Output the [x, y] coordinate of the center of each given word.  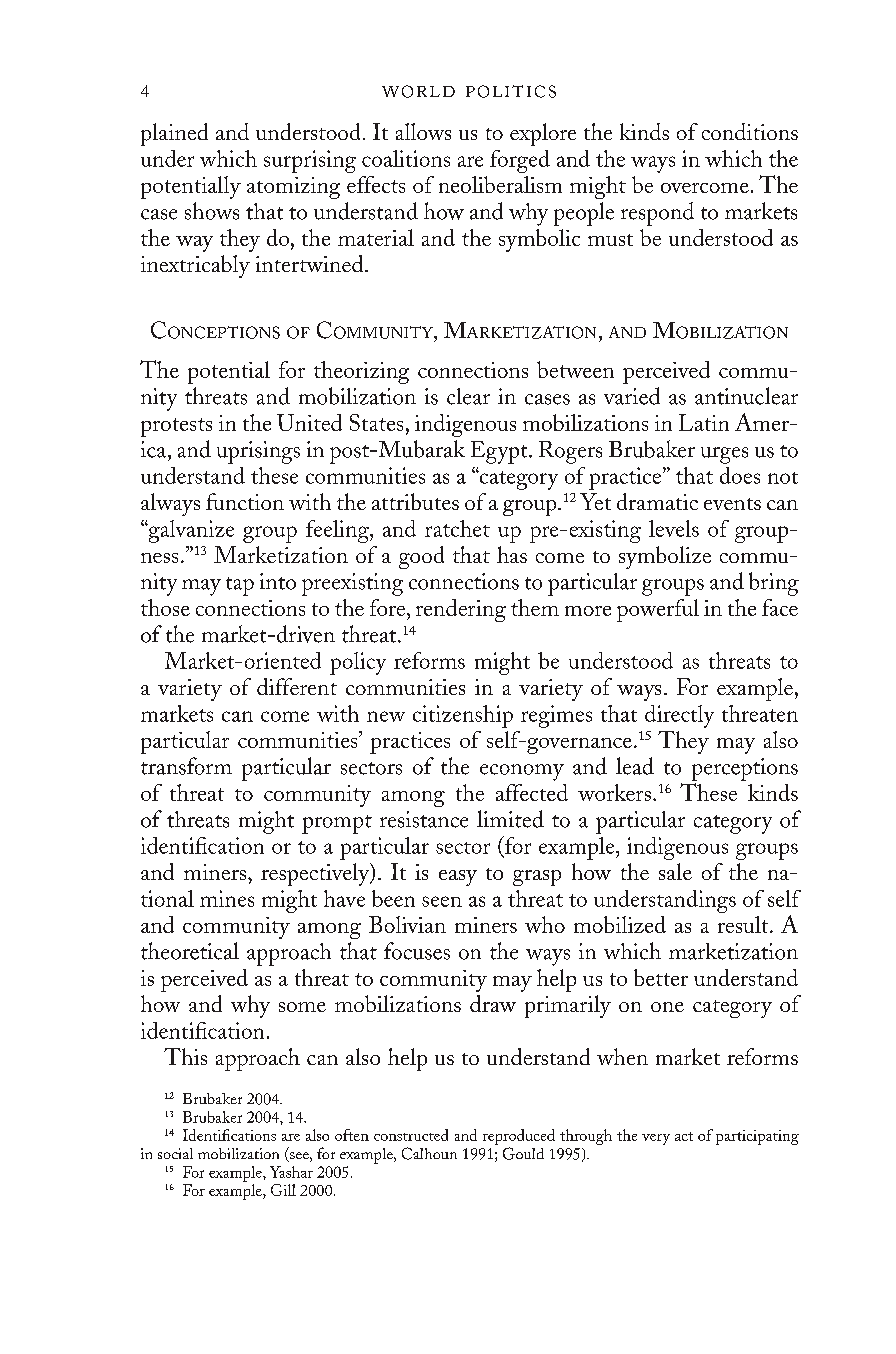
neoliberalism [500, 184]
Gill [283, 1190]
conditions [750, 131]
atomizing [293, 188]
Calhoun [429, 1153]
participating [757, 1137]
